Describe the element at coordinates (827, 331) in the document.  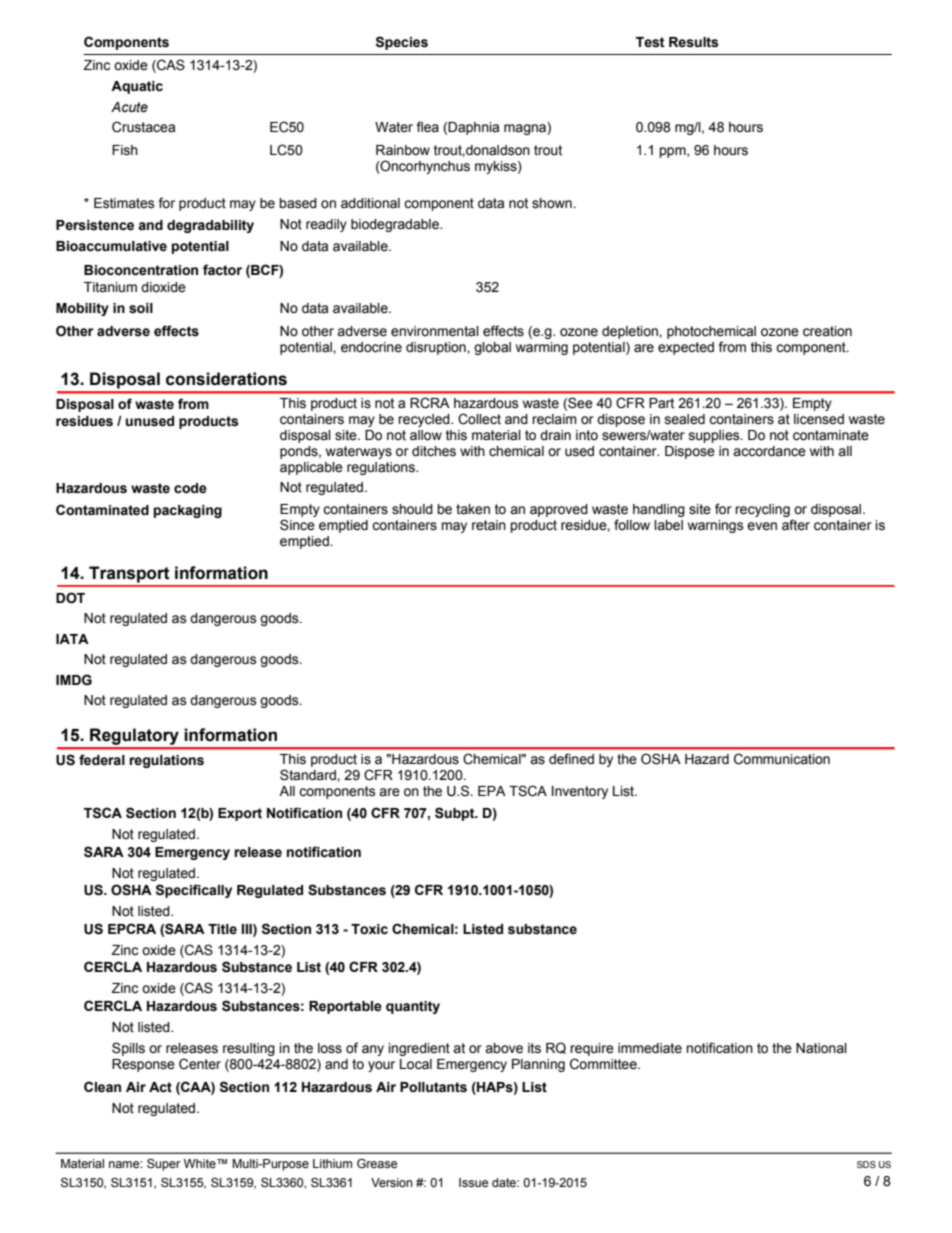
I see `creation` at that location.
